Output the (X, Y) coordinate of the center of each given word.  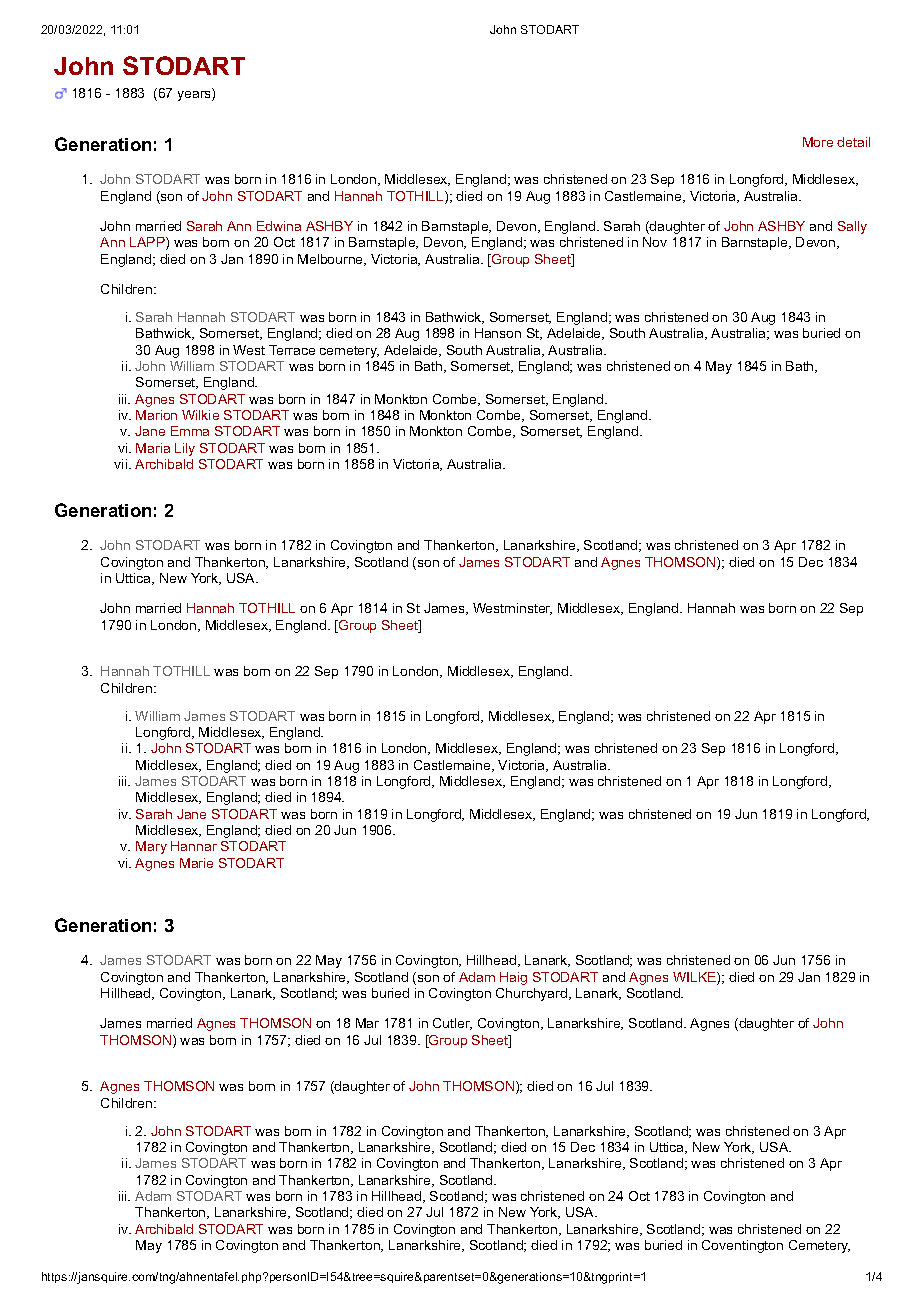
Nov (655, 242)
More (818, 142)
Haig (513, 978)
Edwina (279, 226)
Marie (196, 863)
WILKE (695, 978)
